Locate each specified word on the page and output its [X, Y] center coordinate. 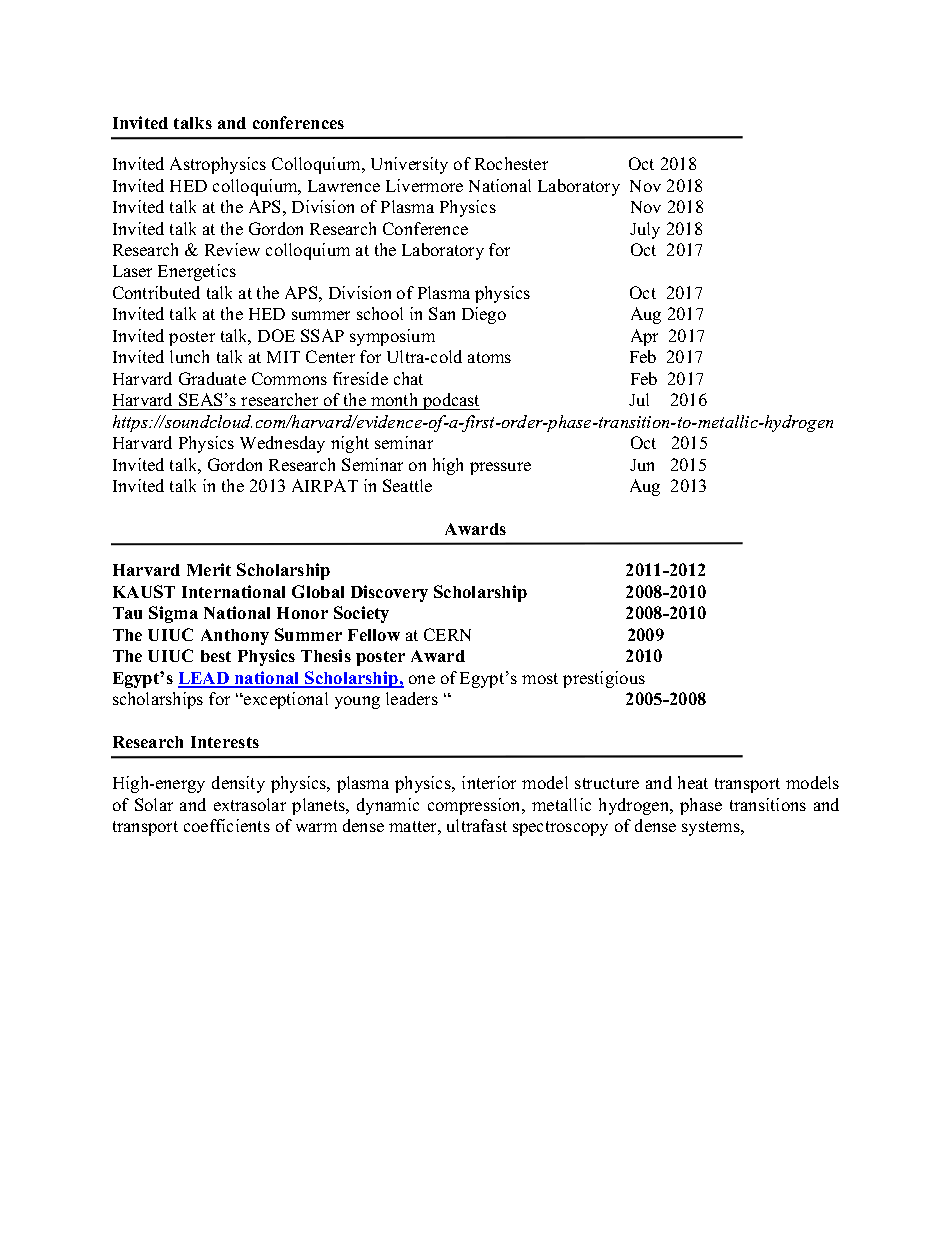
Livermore [424, 185]
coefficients [227, 825]
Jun [642, 465]
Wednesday [282, 444]
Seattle [407, 485]
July [645, 230]
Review [232, 249]
